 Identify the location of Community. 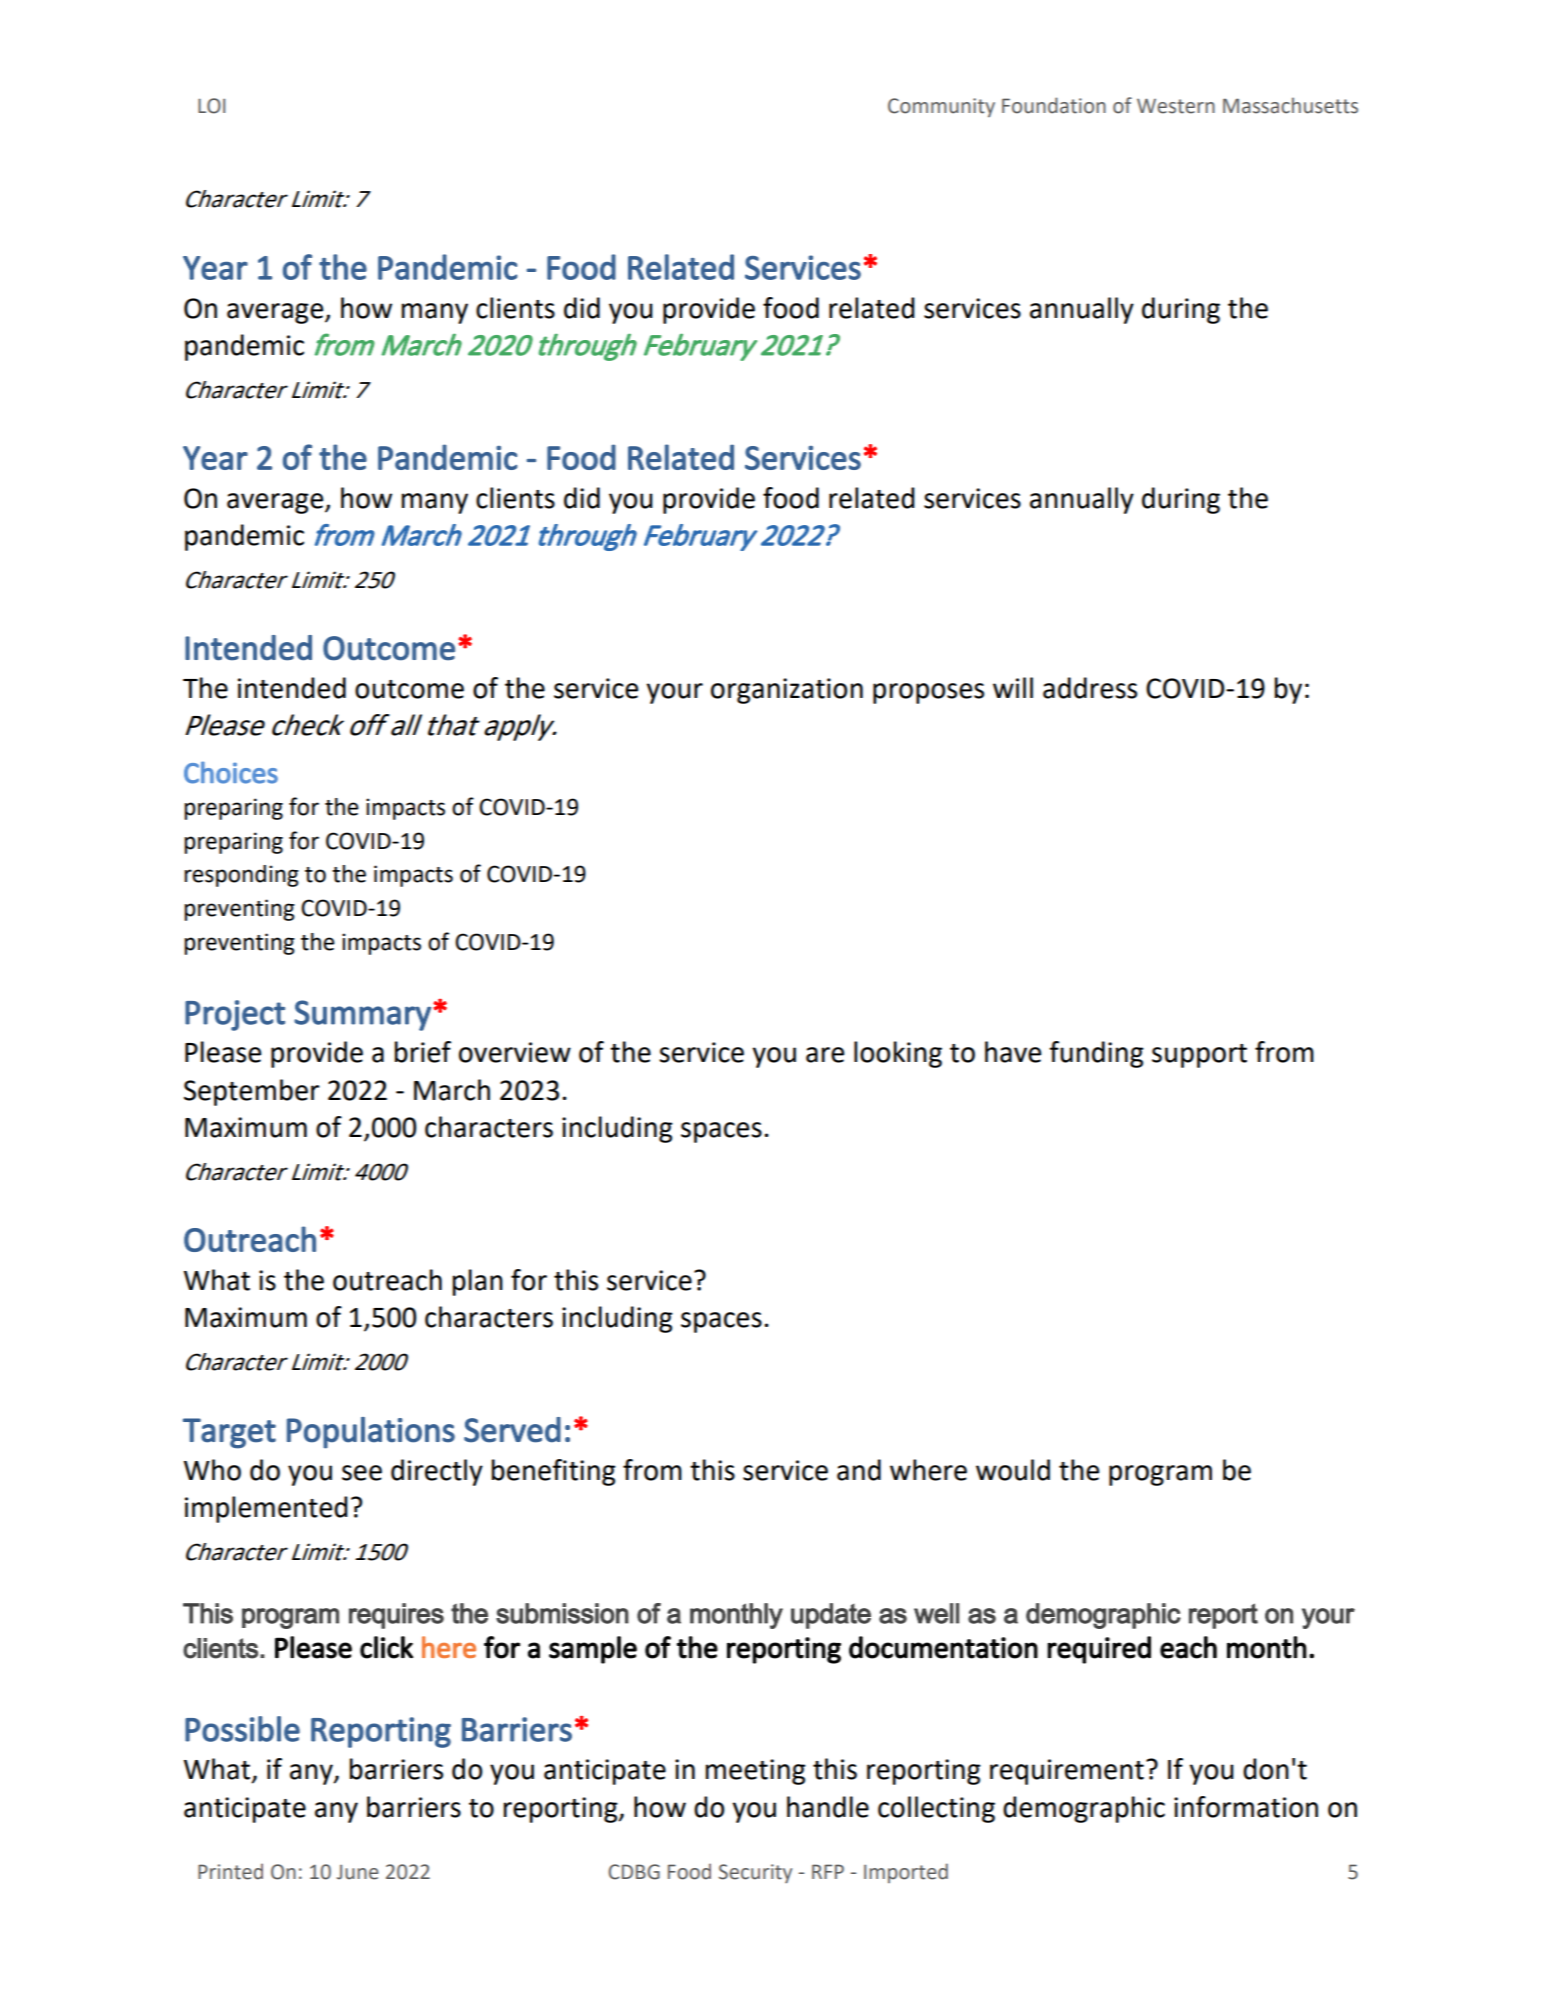
(941, 107).
